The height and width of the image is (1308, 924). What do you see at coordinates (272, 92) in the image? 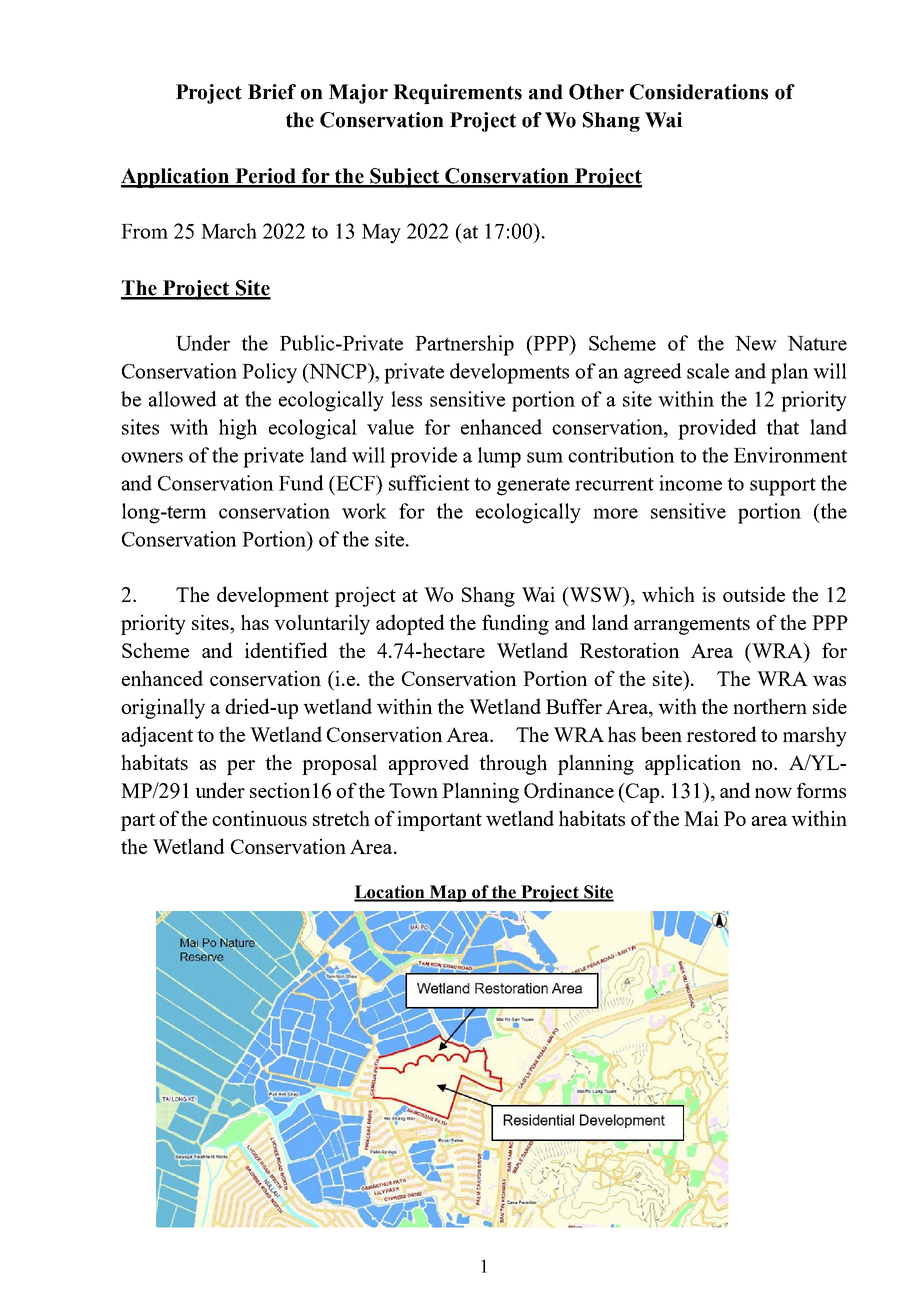
I see `Brief` at bounding box center [272, 92].
